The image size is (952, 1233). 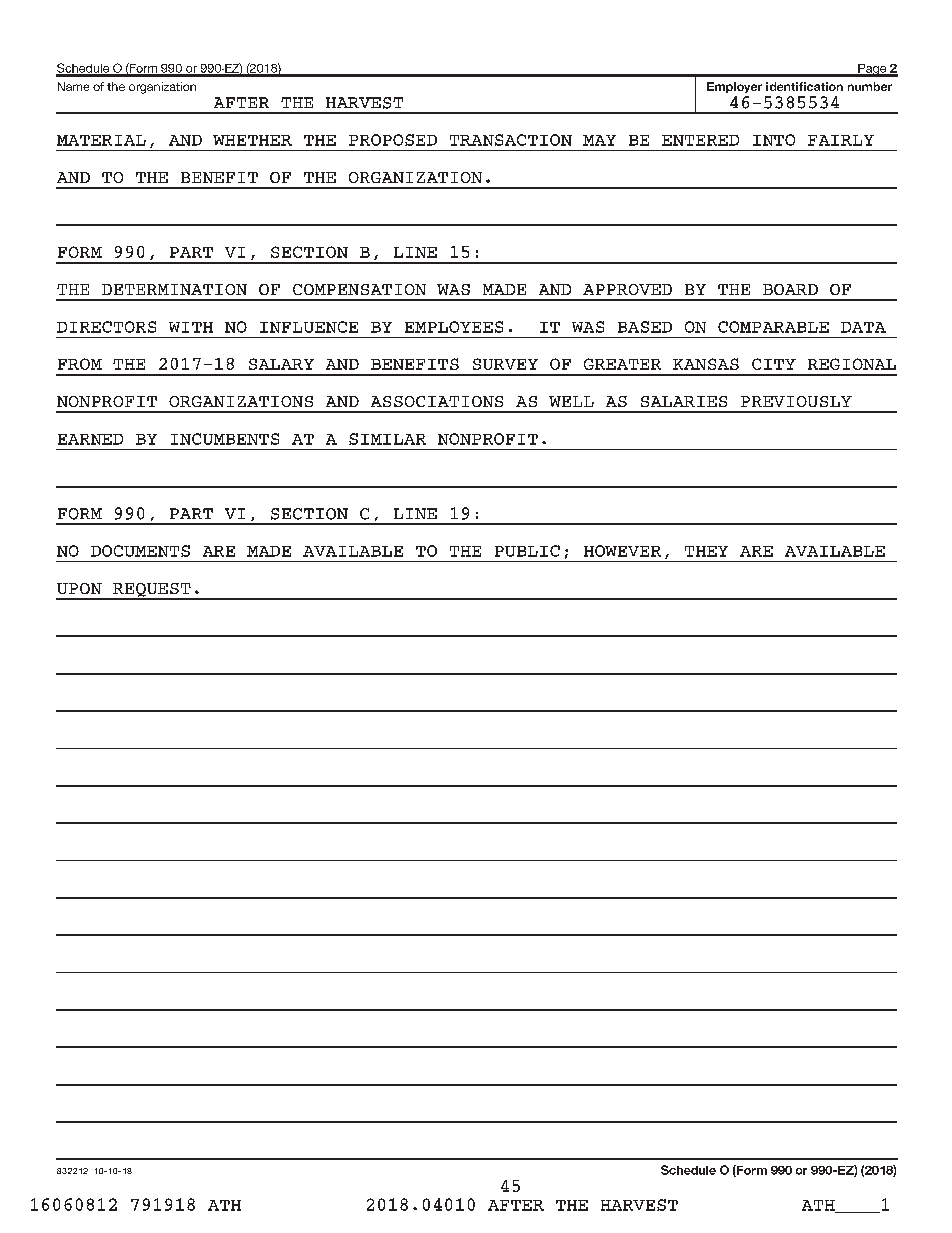 What do you see at coordinates (152, 591) in the document?
I see `REQUEST` at bounding box center [152, 591].
